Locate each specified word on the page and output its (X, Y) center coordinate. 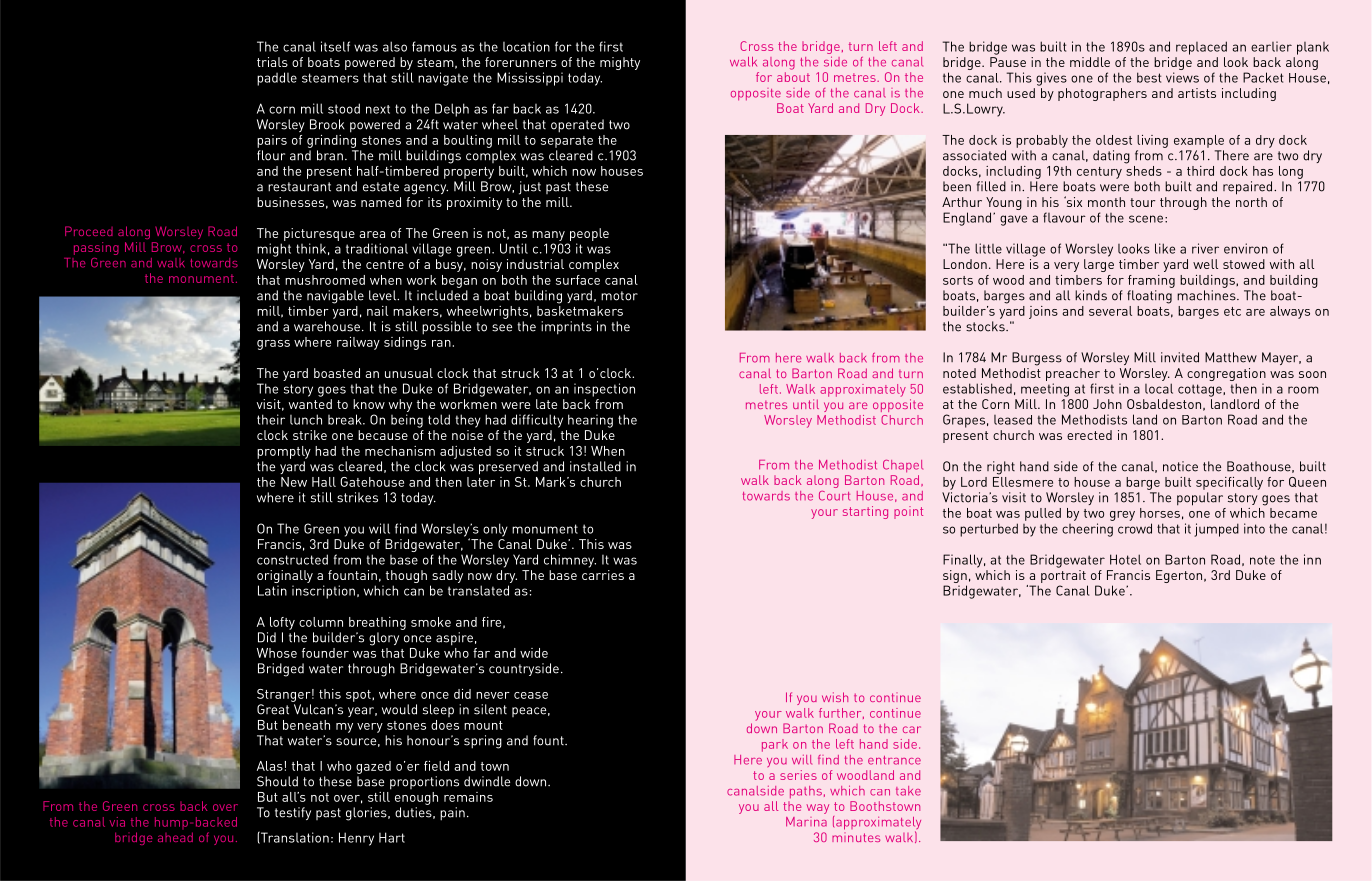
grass (273, 345)
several (1110, 311)
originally (285, 578)
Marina (806, 822)
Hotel (1125, 559)
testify (293, 813)
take (908, 791)
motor (619, 296)
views (1182, 77)
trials (272, 62)
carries (603, 575)
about (793, 77)
